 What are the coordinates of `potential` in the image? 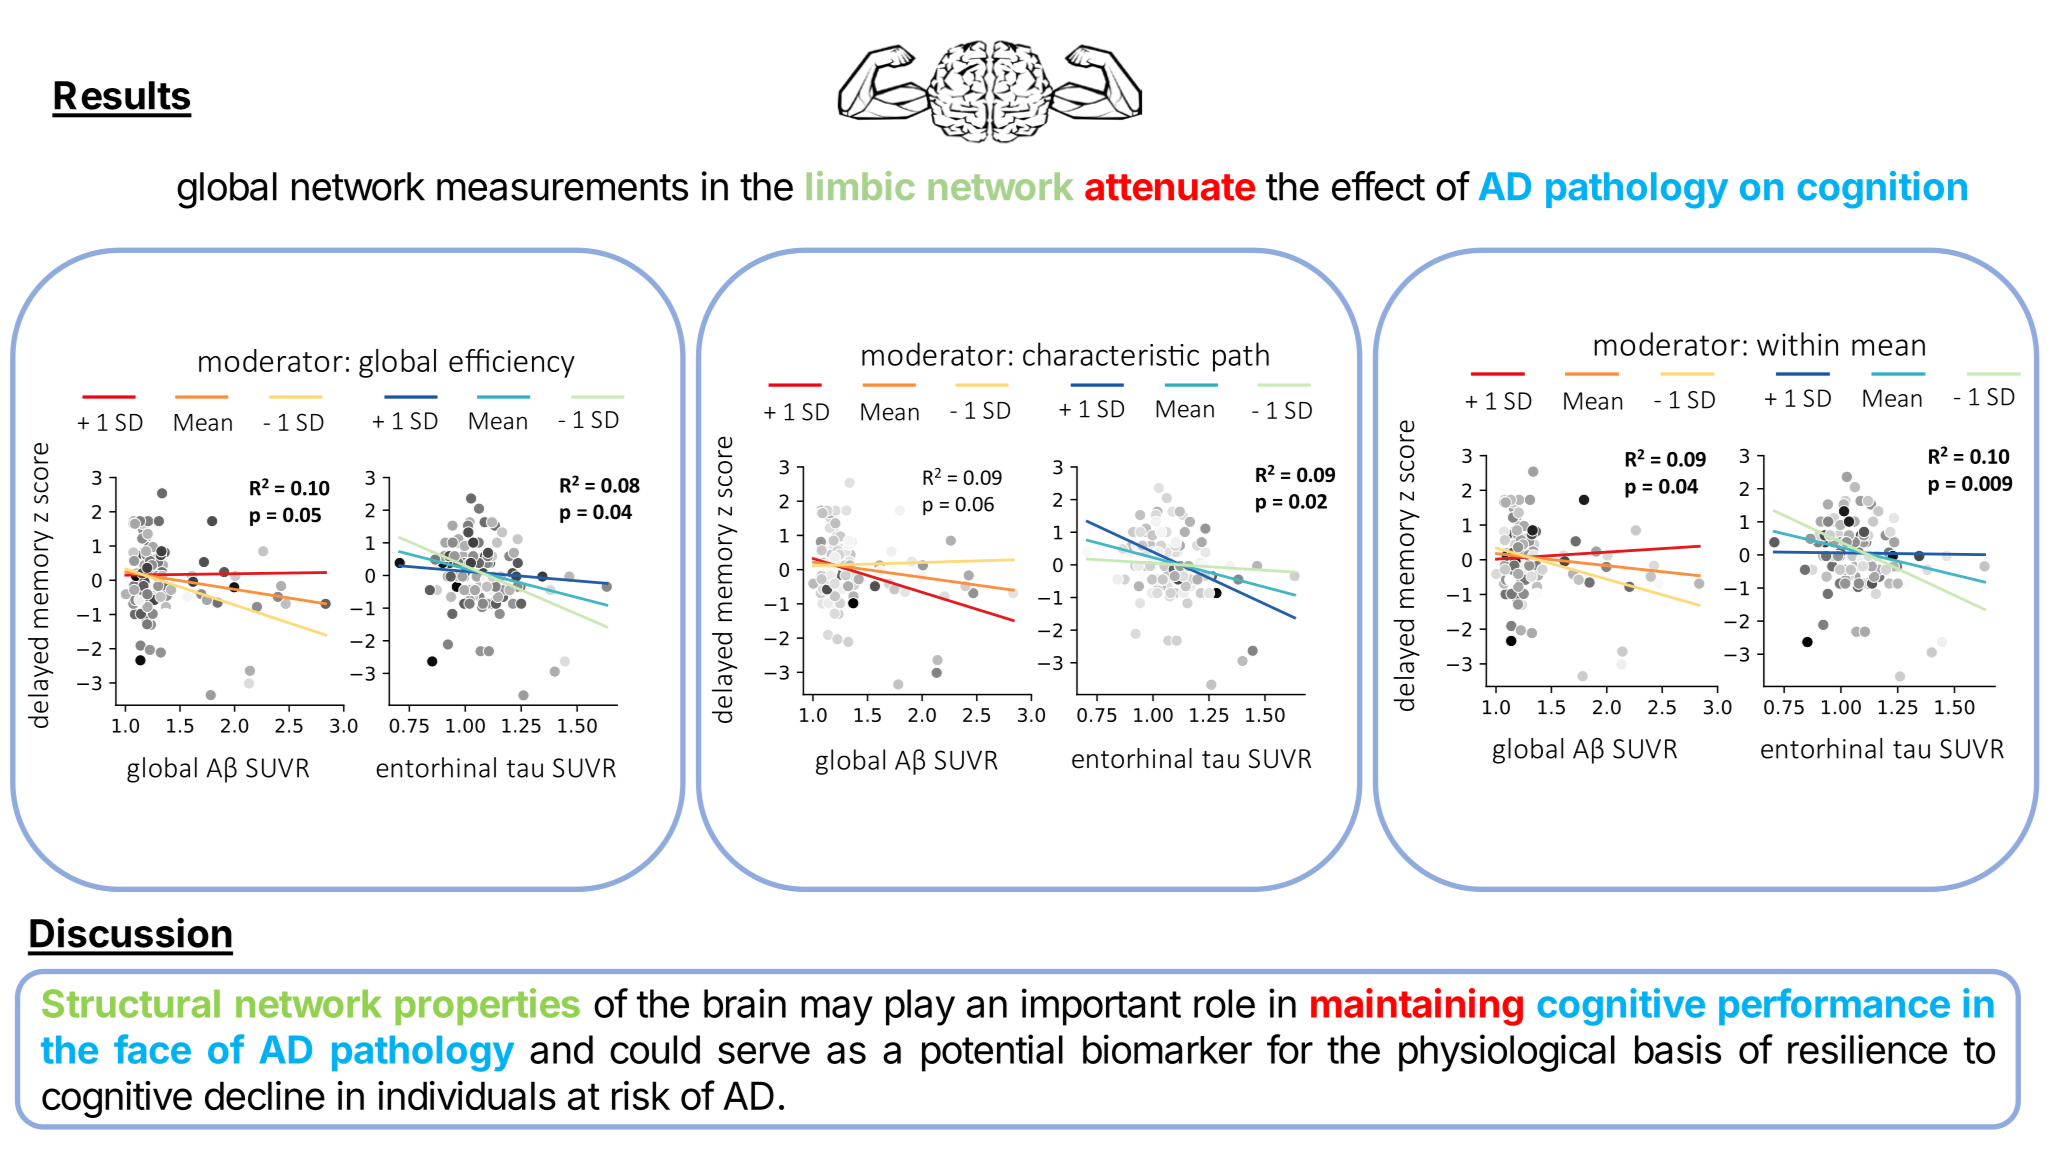 It's located at (992, 1053).
